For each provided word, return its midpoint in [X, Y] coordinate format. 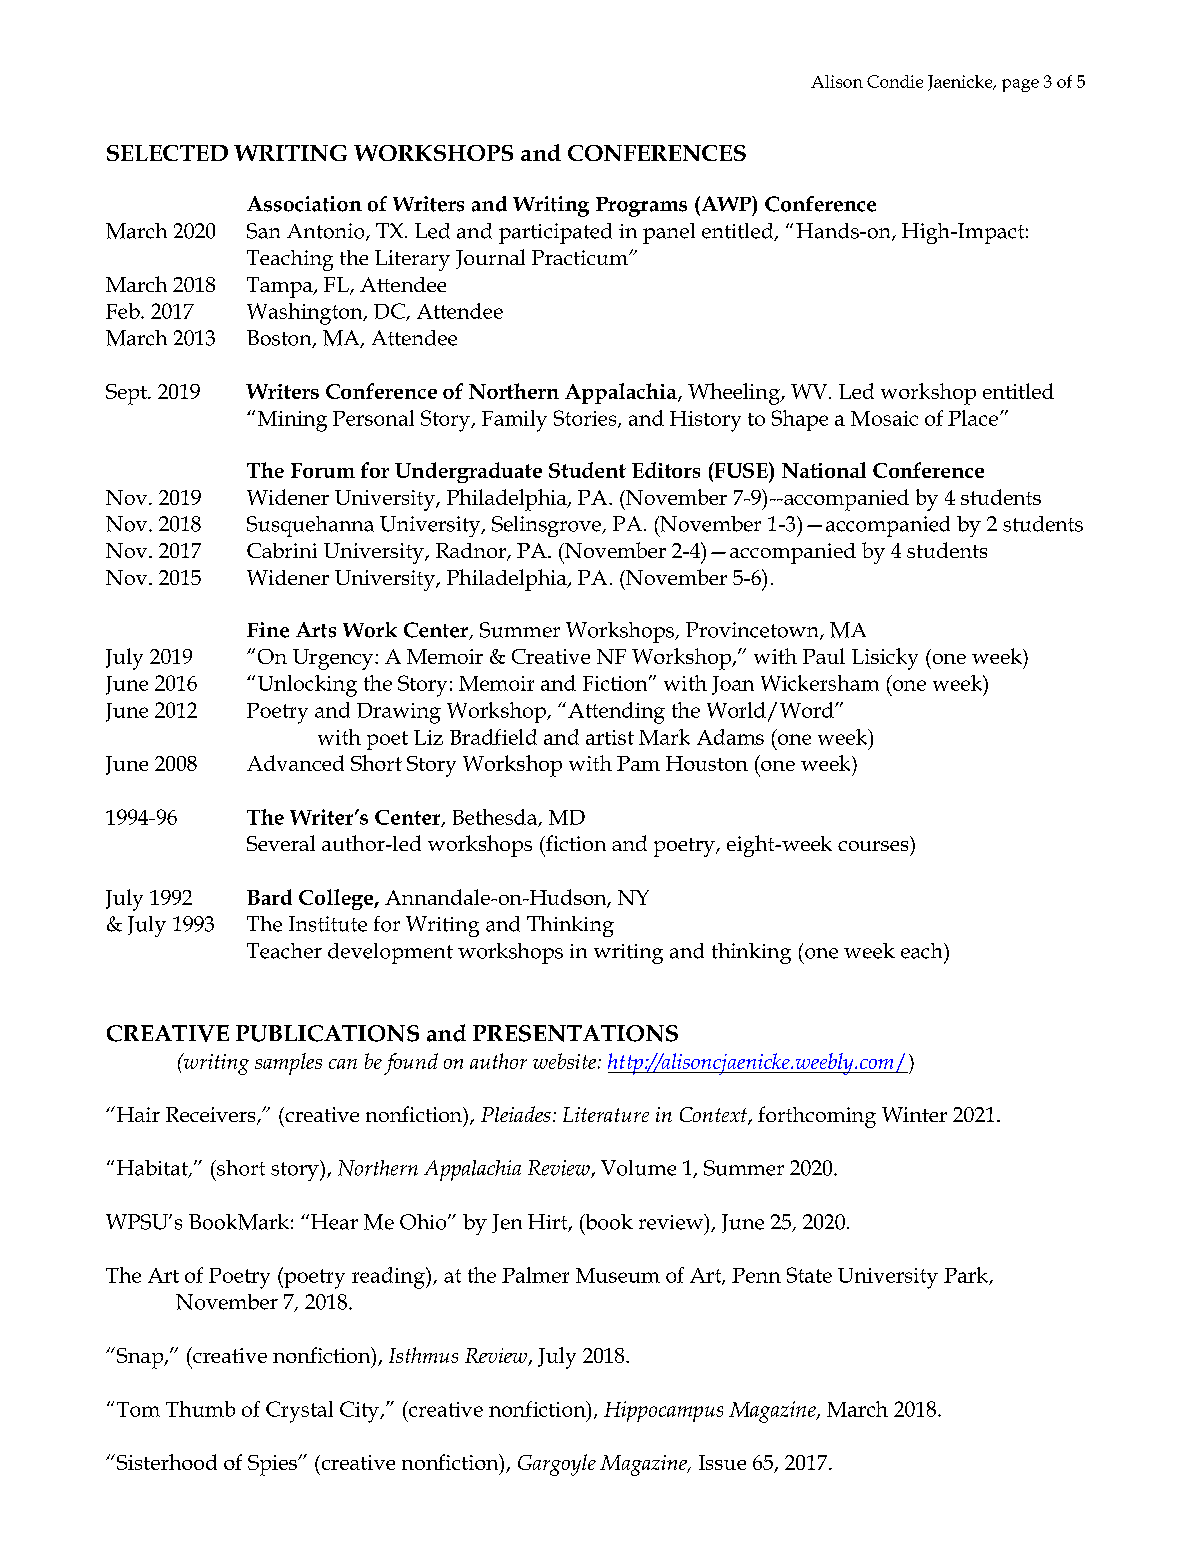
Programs [641, 207]
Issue [722, 1462]
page [1020, 85]
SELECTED [167, 153]
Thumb [200, 1409]
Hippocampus [663, 1411]
